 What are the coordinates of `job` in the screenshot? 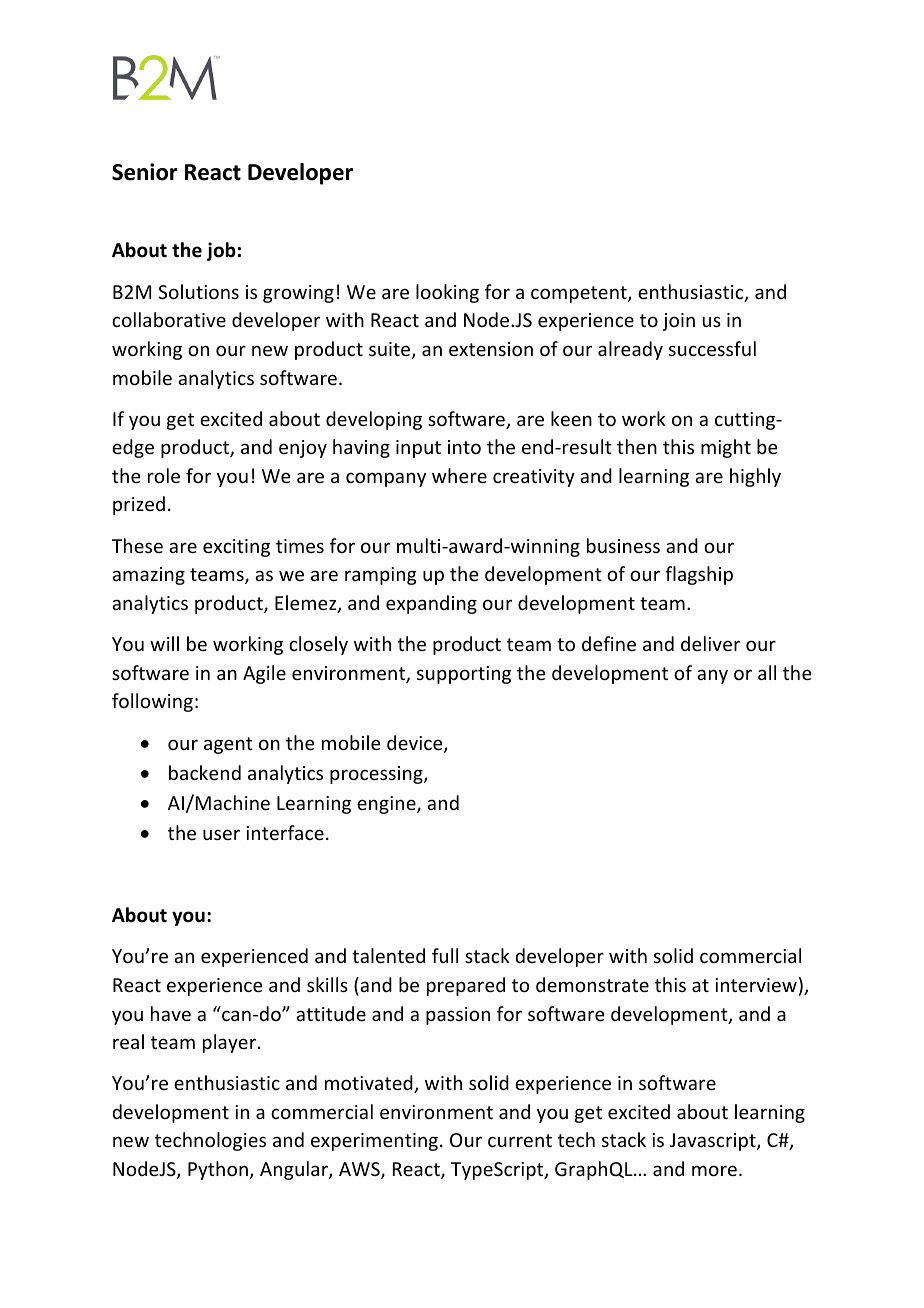 It's located at (221, 251).
